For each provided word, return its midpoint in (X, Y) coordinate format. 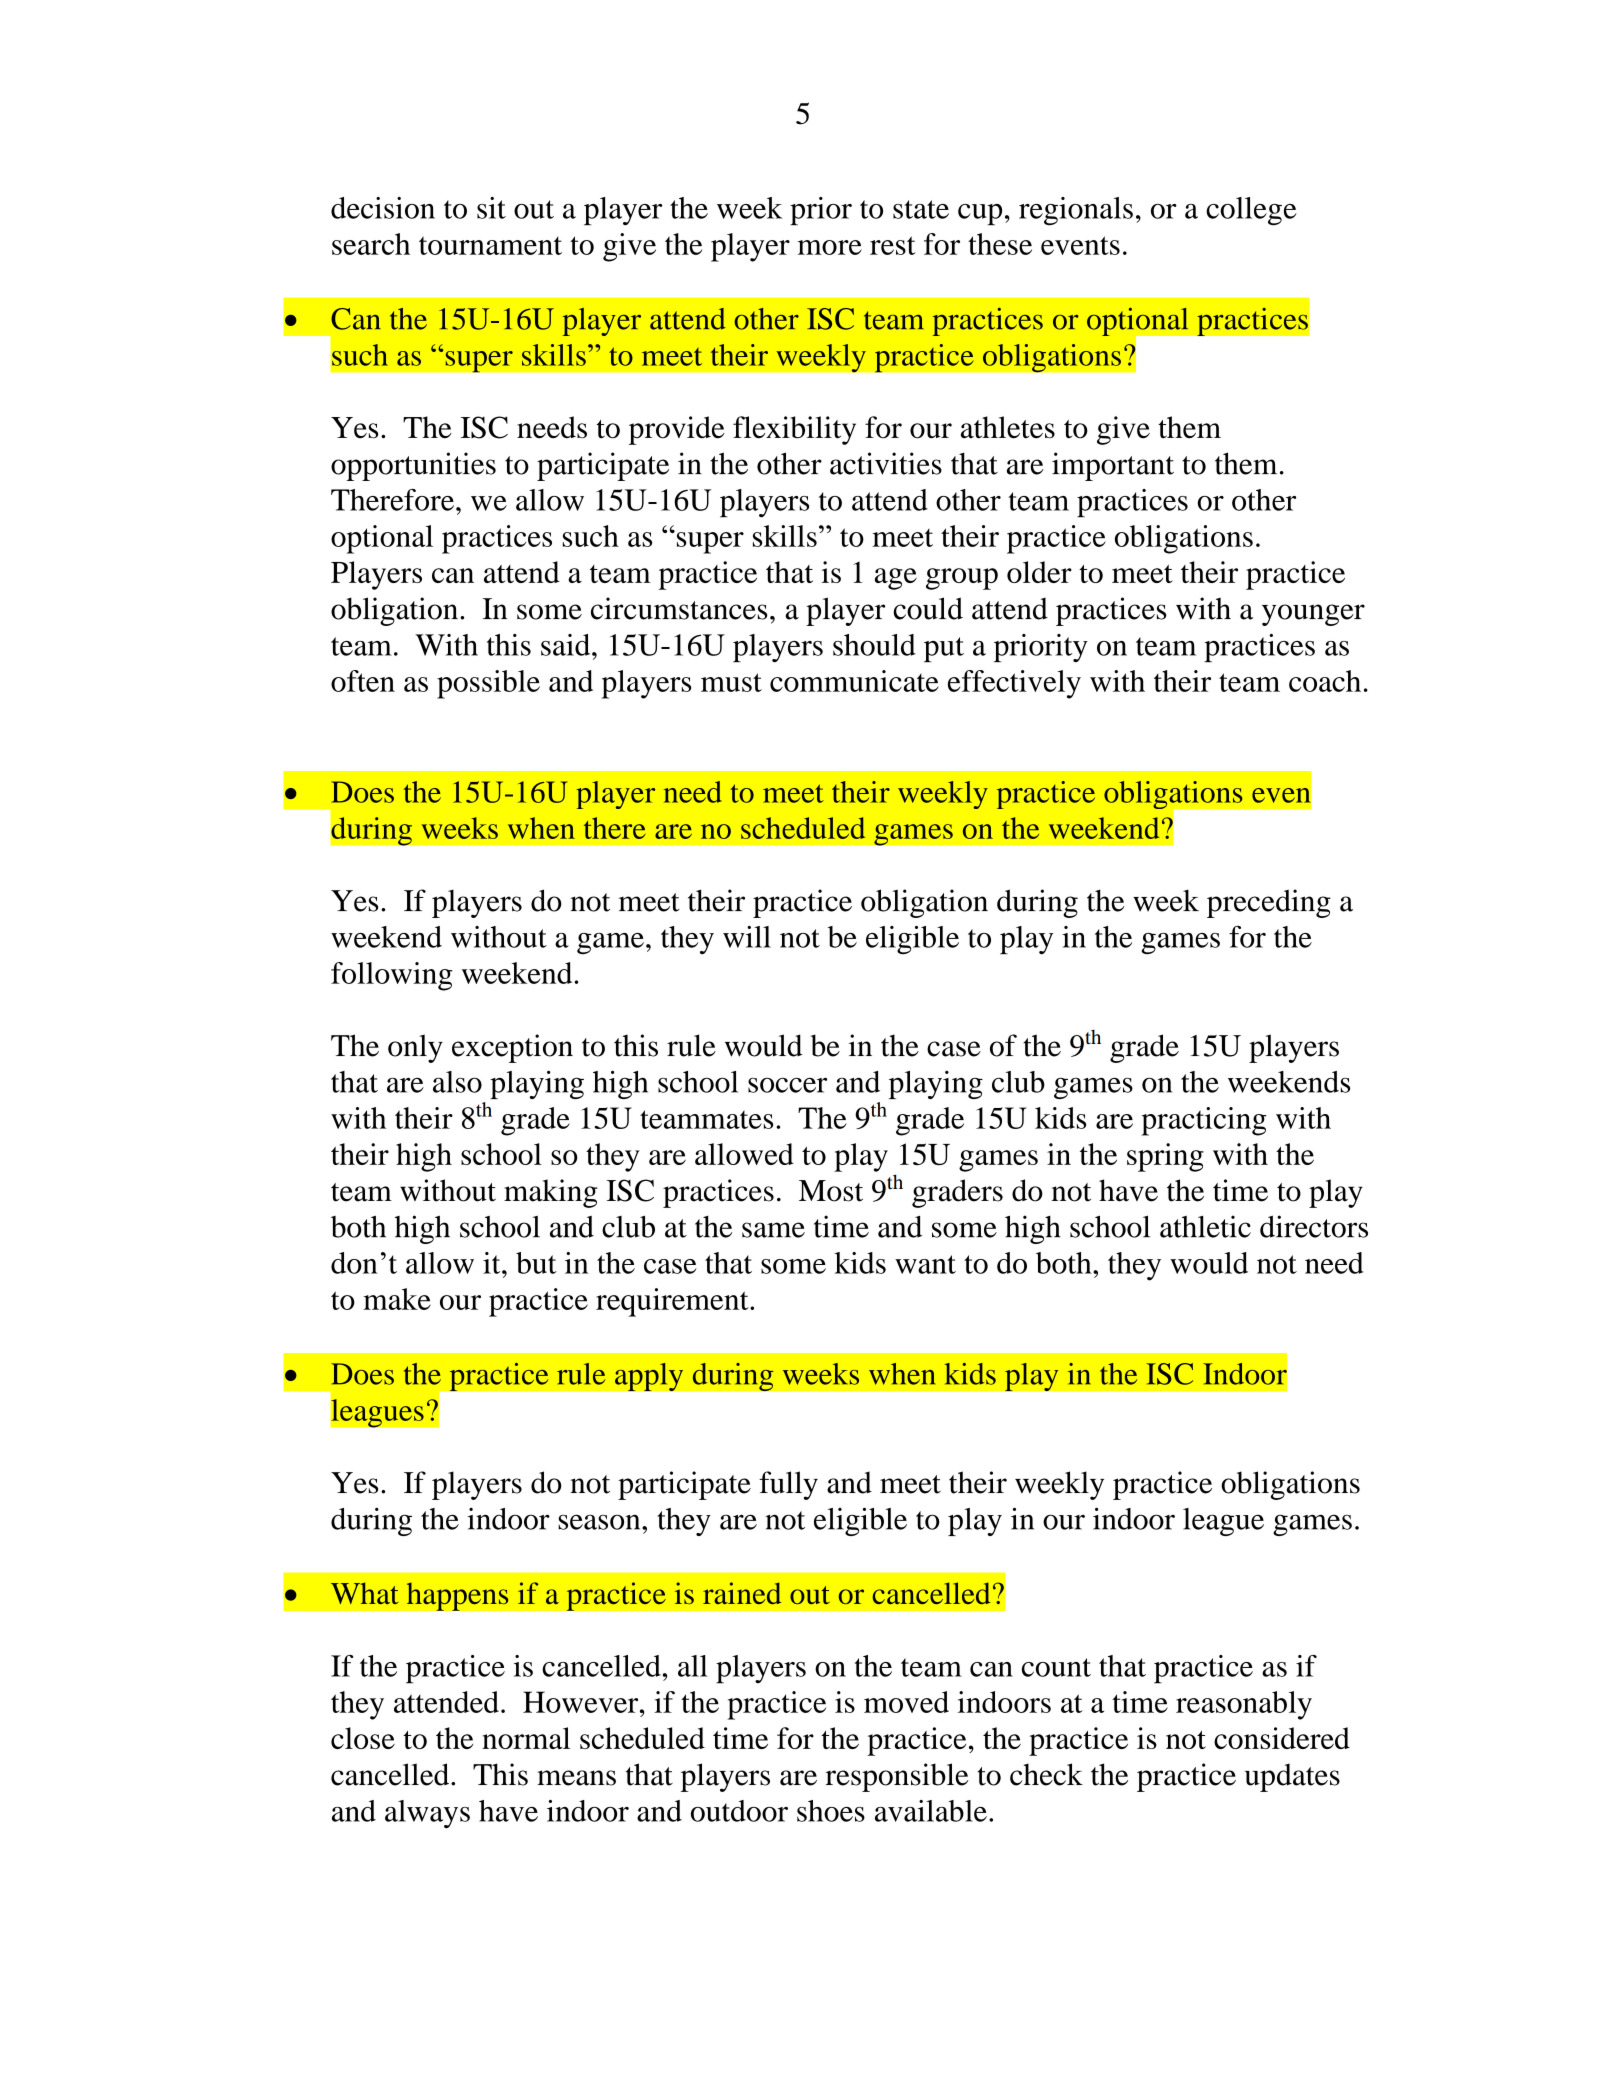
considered (1282, 1738)
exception (512, 1048)
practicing (1204, 1121)
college (1251, 211)
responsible (897, 1777)
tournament (490, 245)
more (830, 247)
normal (526, 1738)
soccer (787, 1085)
